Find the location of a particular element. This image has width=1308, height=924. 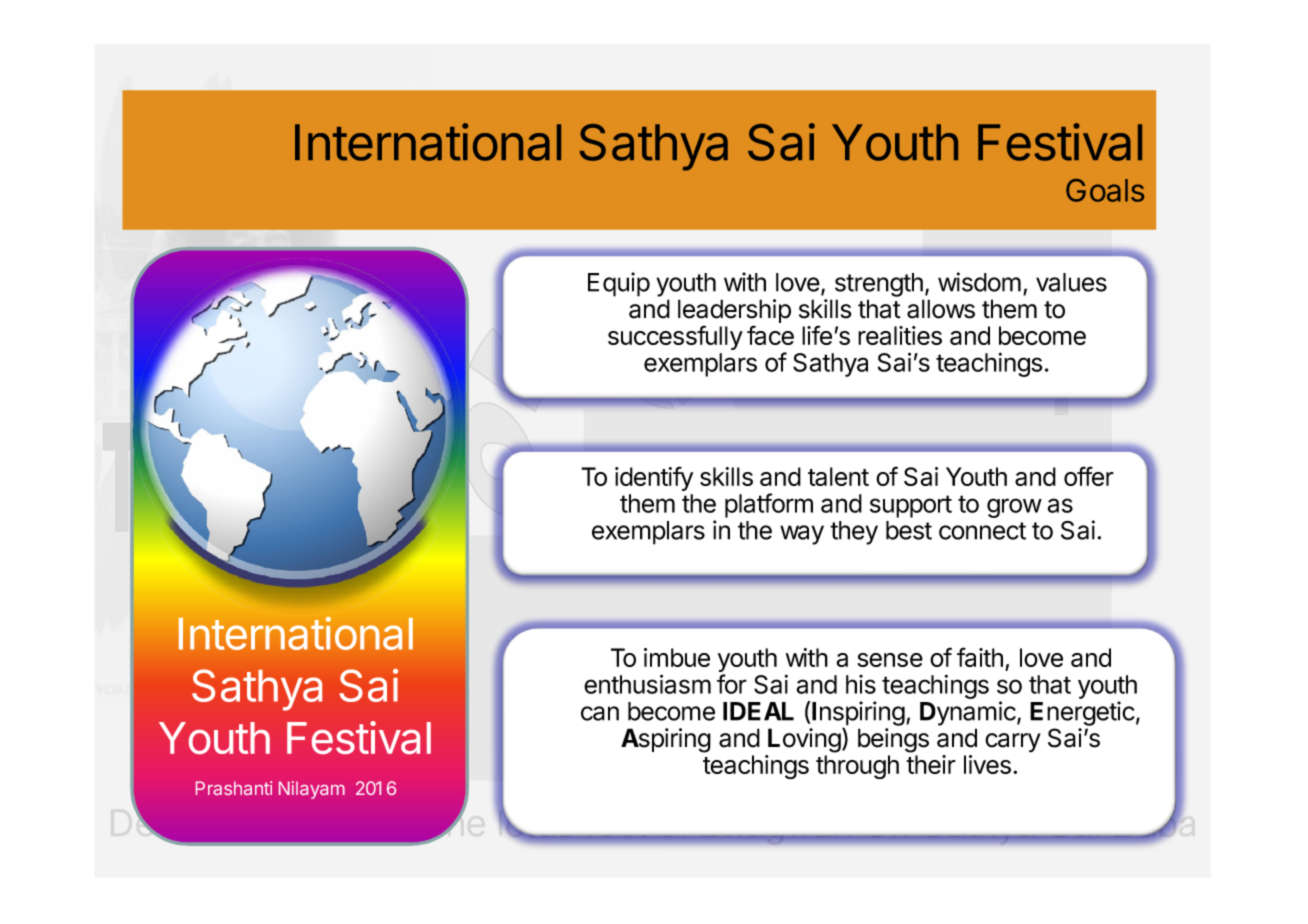

they is located at coordinates (854, 533).
